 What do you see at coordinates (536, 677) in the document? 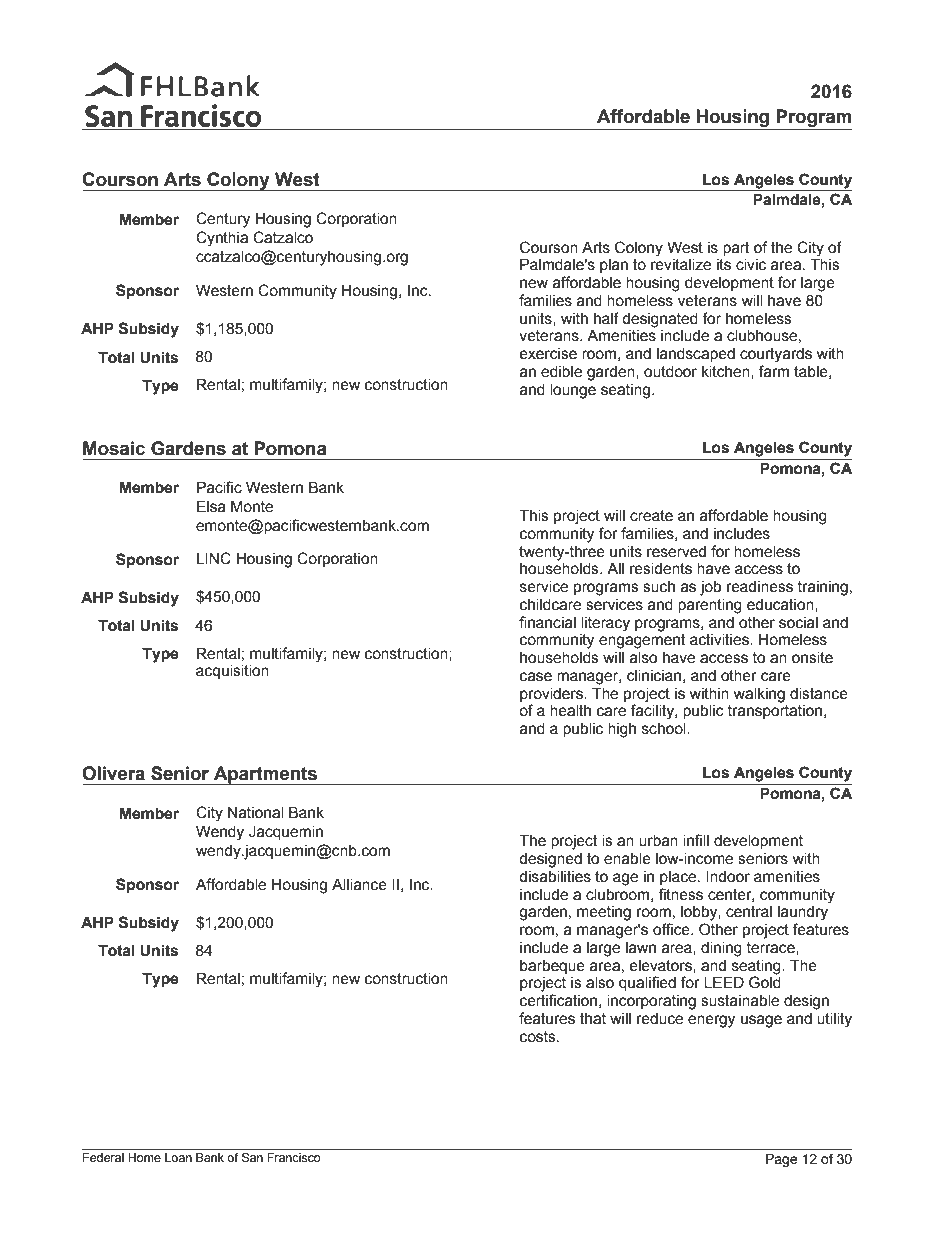
I see `case` at bounding box center [536, 677].
